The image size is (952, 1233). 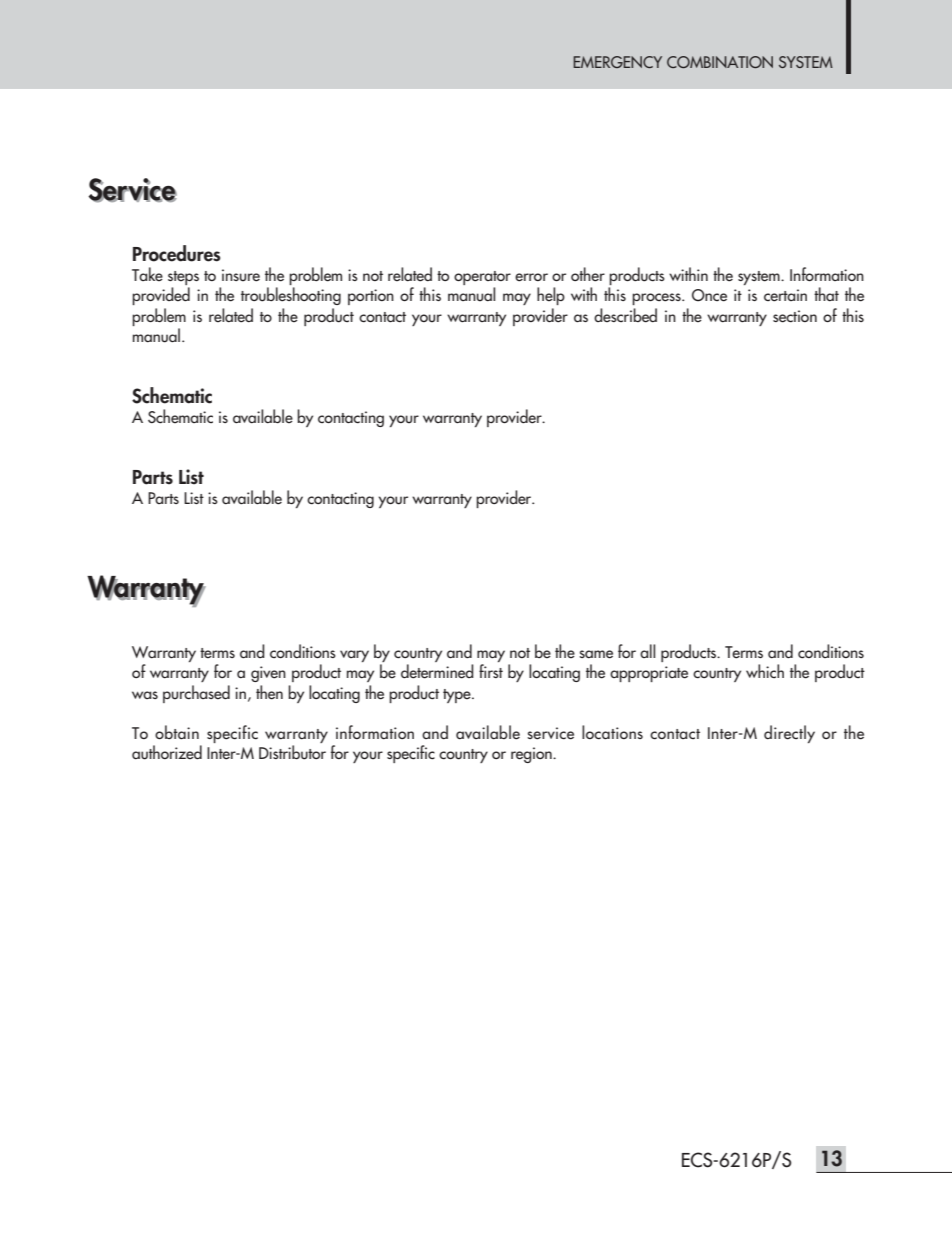 What do you see at coordinates (647, 651) in the page?
I see `all` at bounding box center [647, 651].
